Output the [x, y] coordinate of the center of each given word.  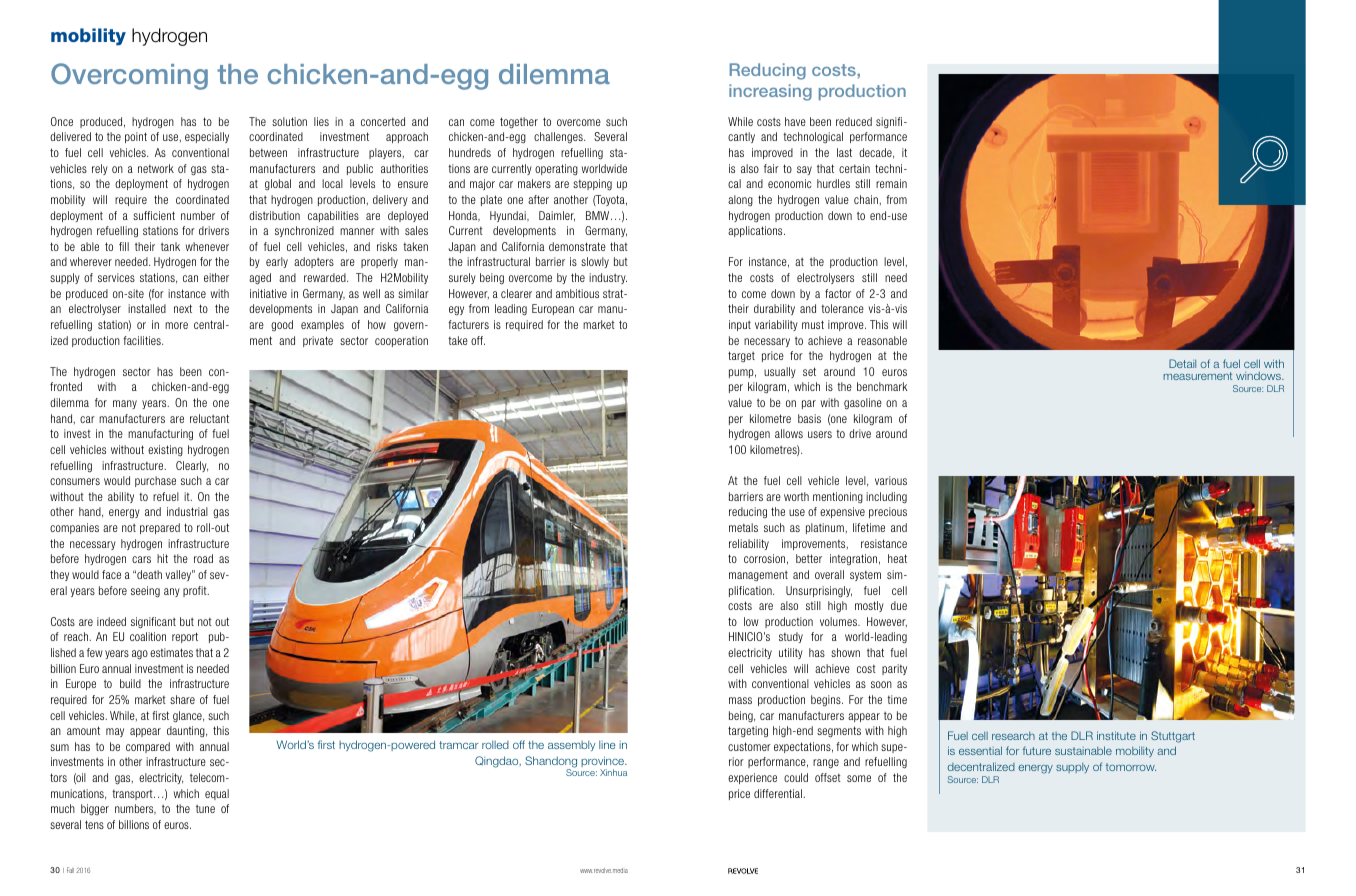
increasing [770, 92]
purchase [155, 481]
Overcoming [129, 76]
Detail [1182, 363]
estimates [171, 652]
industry [608, 278]
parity [894, 669]
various [891, 480]
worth [796, 496]
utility [791, 653]
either [216, 277]
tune [205, 809]
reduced [854, 121]
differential [778, 793]
